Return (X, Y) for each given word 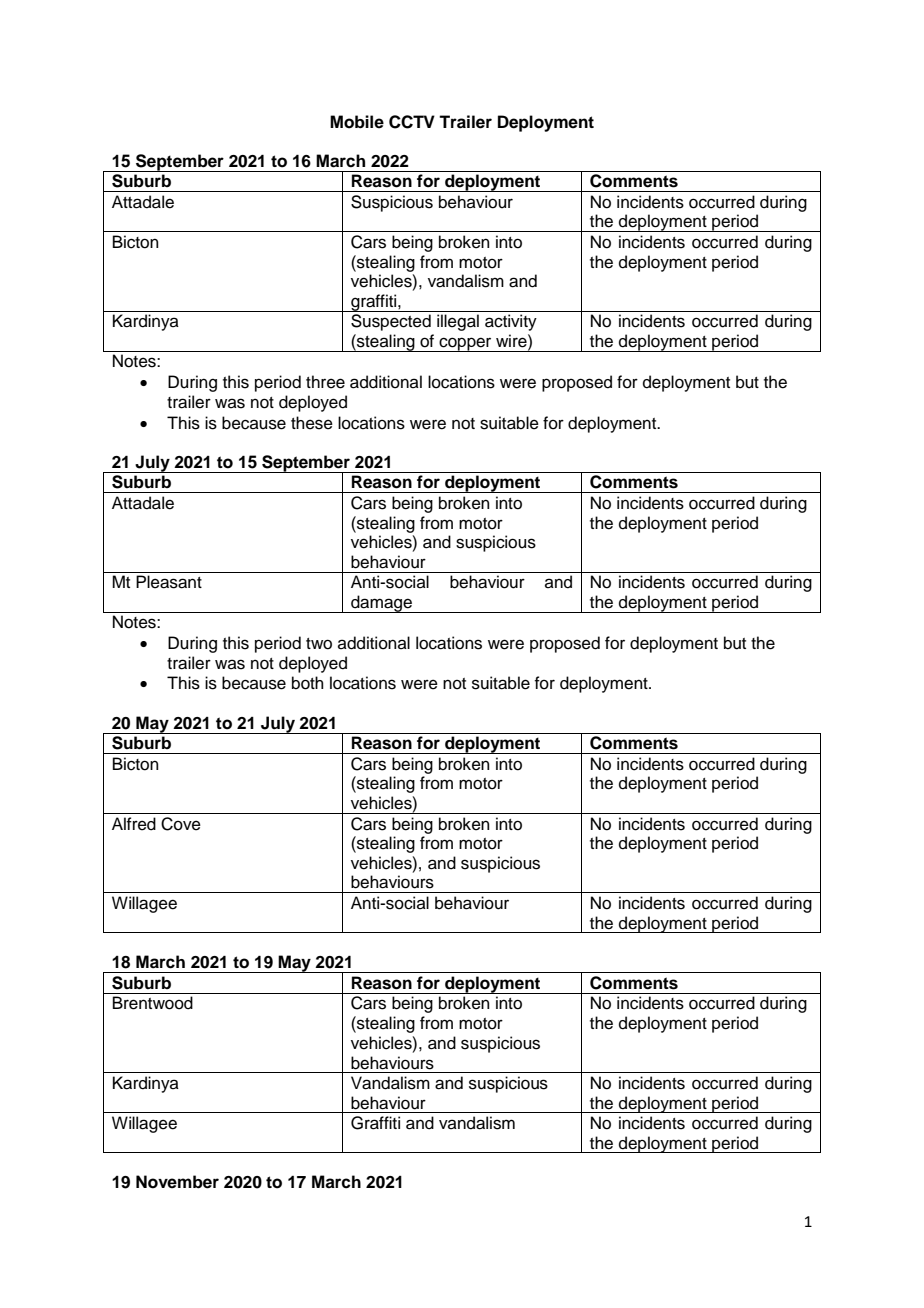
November (177, 1182)
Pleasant (169, 582)
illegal (458, 322)
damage (381, 604)
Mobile (357, 122)
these (312, 423)
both (308, 683)
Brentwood (153, 1003)
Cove (181, 824)
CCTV (412, 122)
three (325, 382)
